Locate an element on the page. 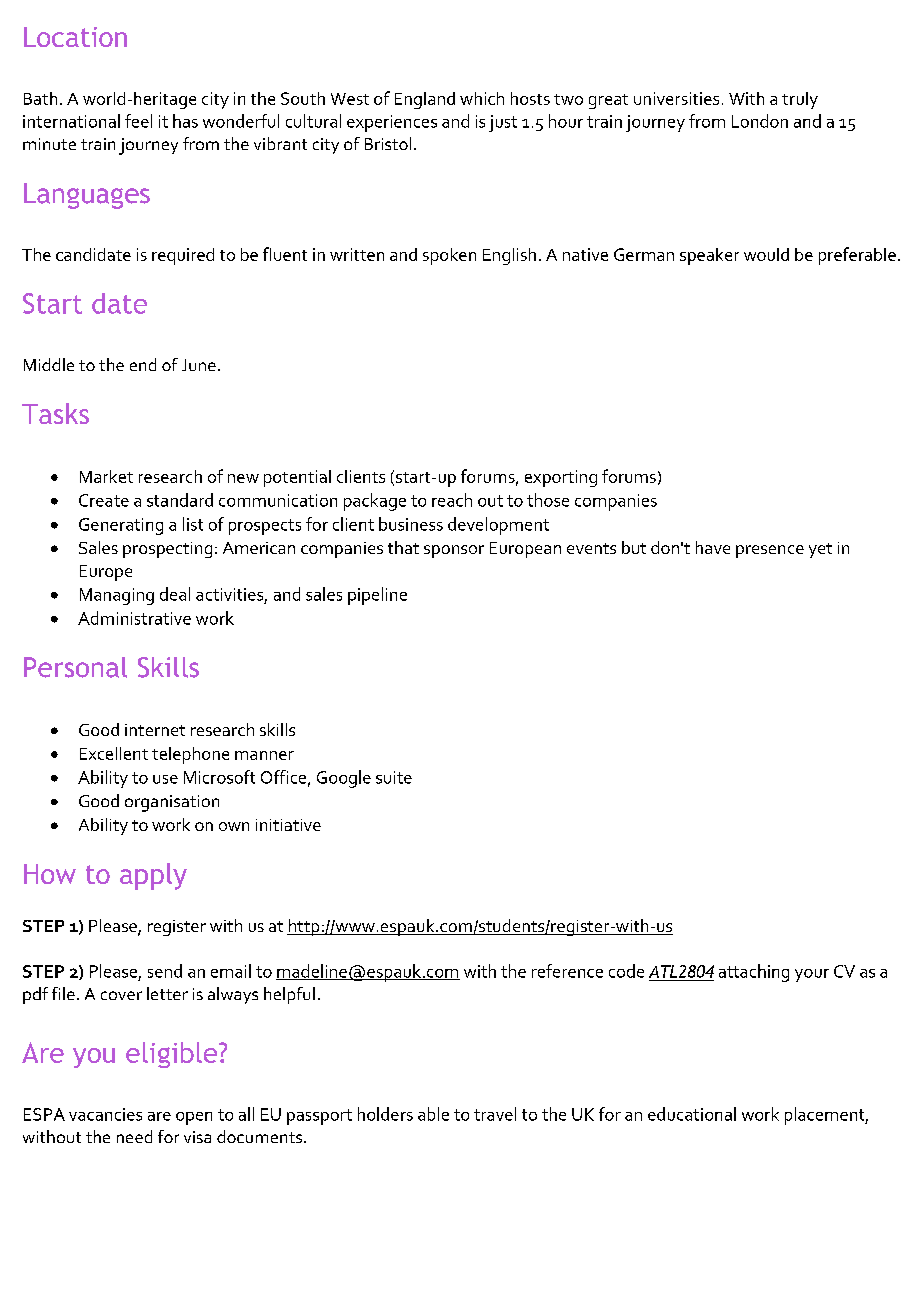  universities is located at coordinates (676, 98).
